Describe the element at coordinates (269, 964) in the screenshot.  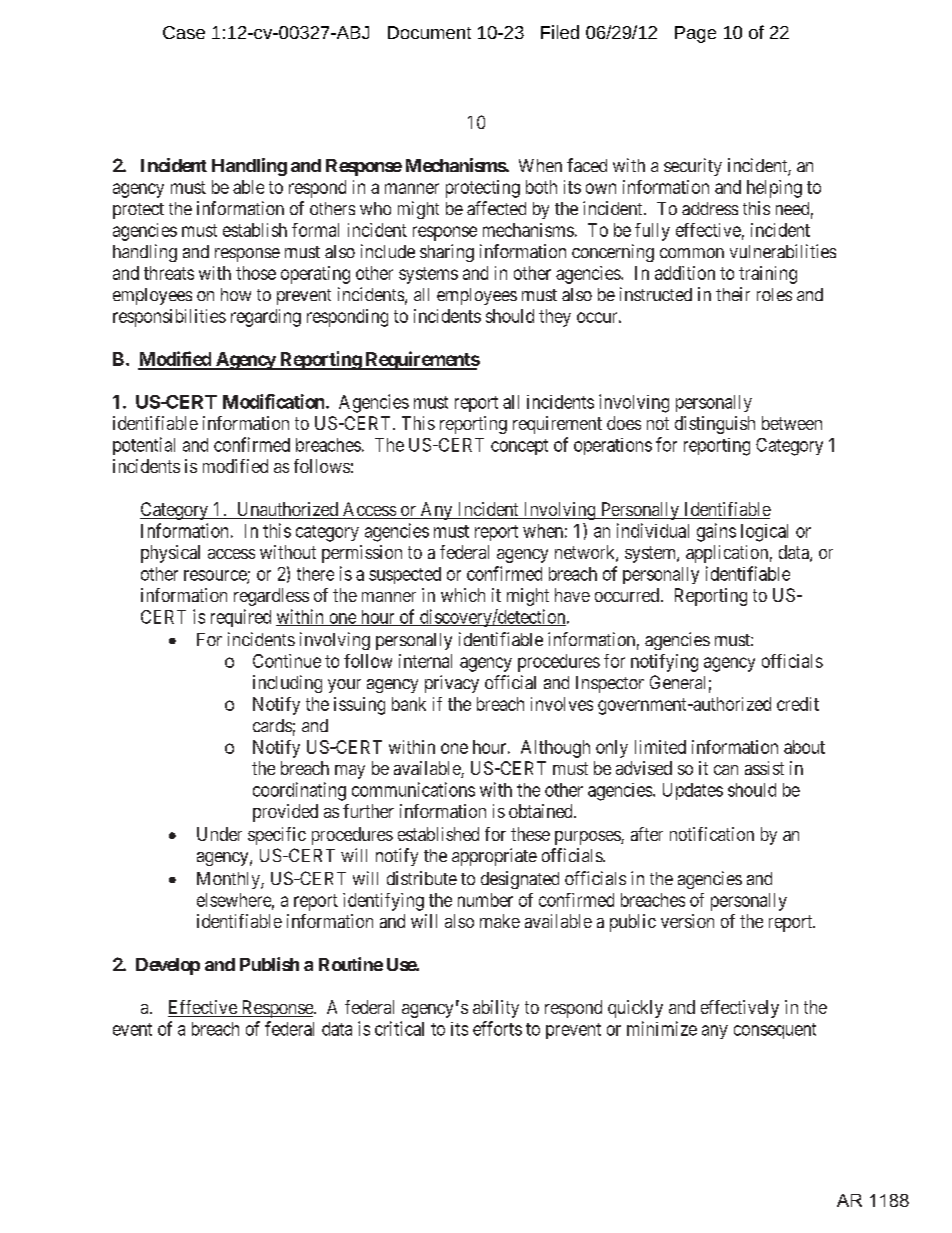
I see `Publish` at that location.
